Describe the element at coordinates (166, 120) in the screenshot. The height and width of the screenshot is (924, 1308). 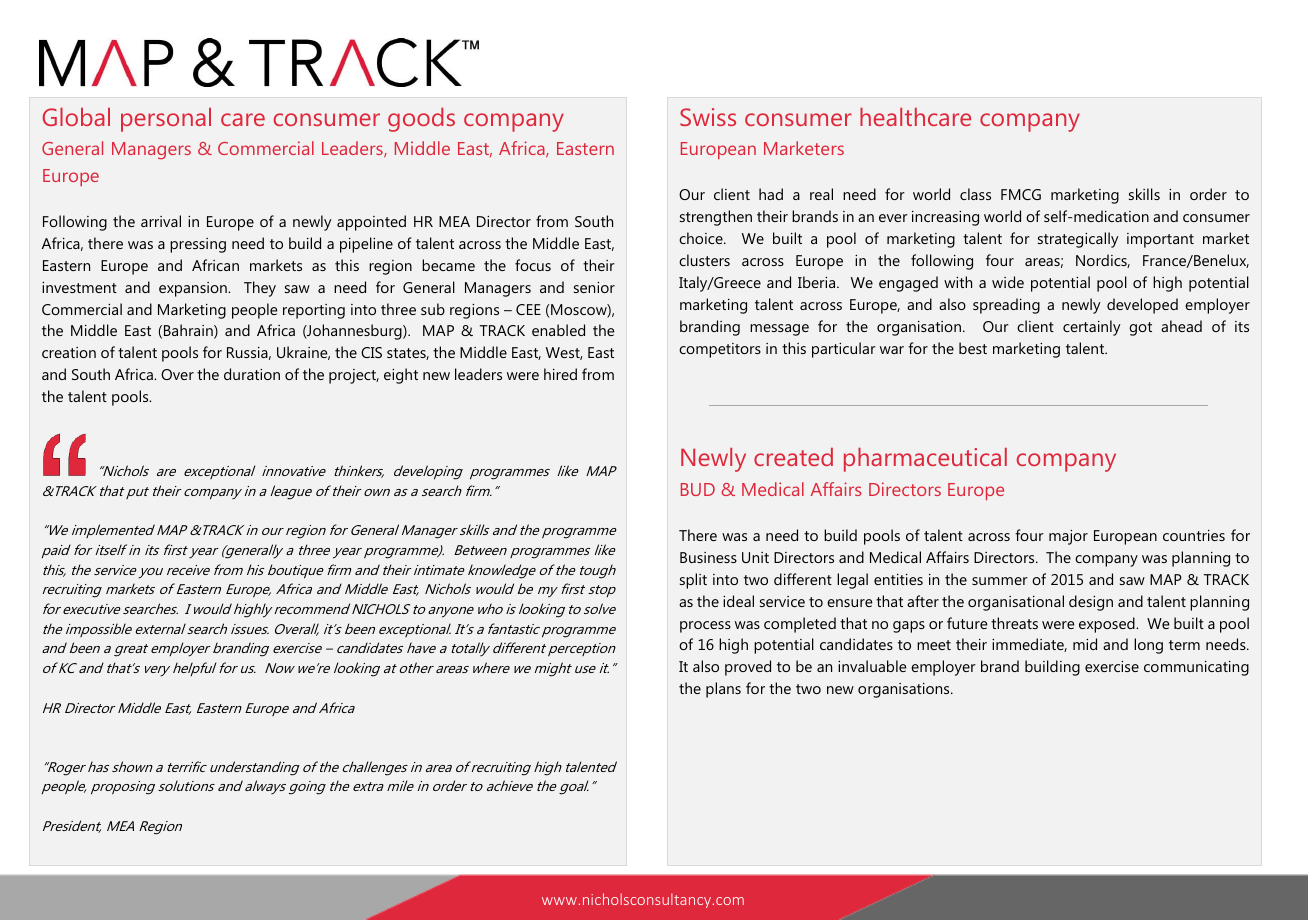
I see `personal` at that location.
